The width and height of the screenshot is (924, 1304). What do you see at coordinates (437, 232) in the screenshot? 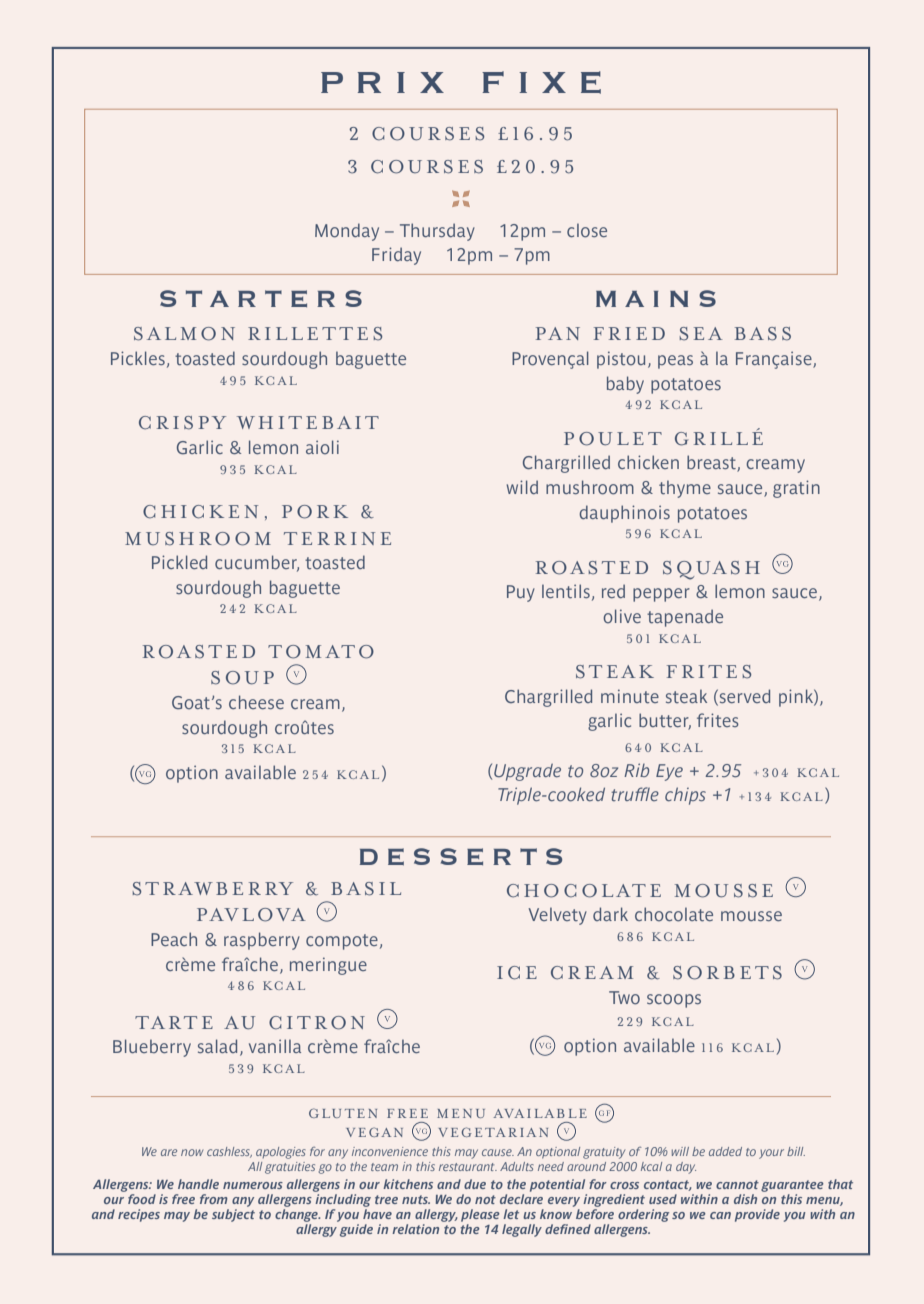
I see `Thursday` at bounding box center [437, 232].
